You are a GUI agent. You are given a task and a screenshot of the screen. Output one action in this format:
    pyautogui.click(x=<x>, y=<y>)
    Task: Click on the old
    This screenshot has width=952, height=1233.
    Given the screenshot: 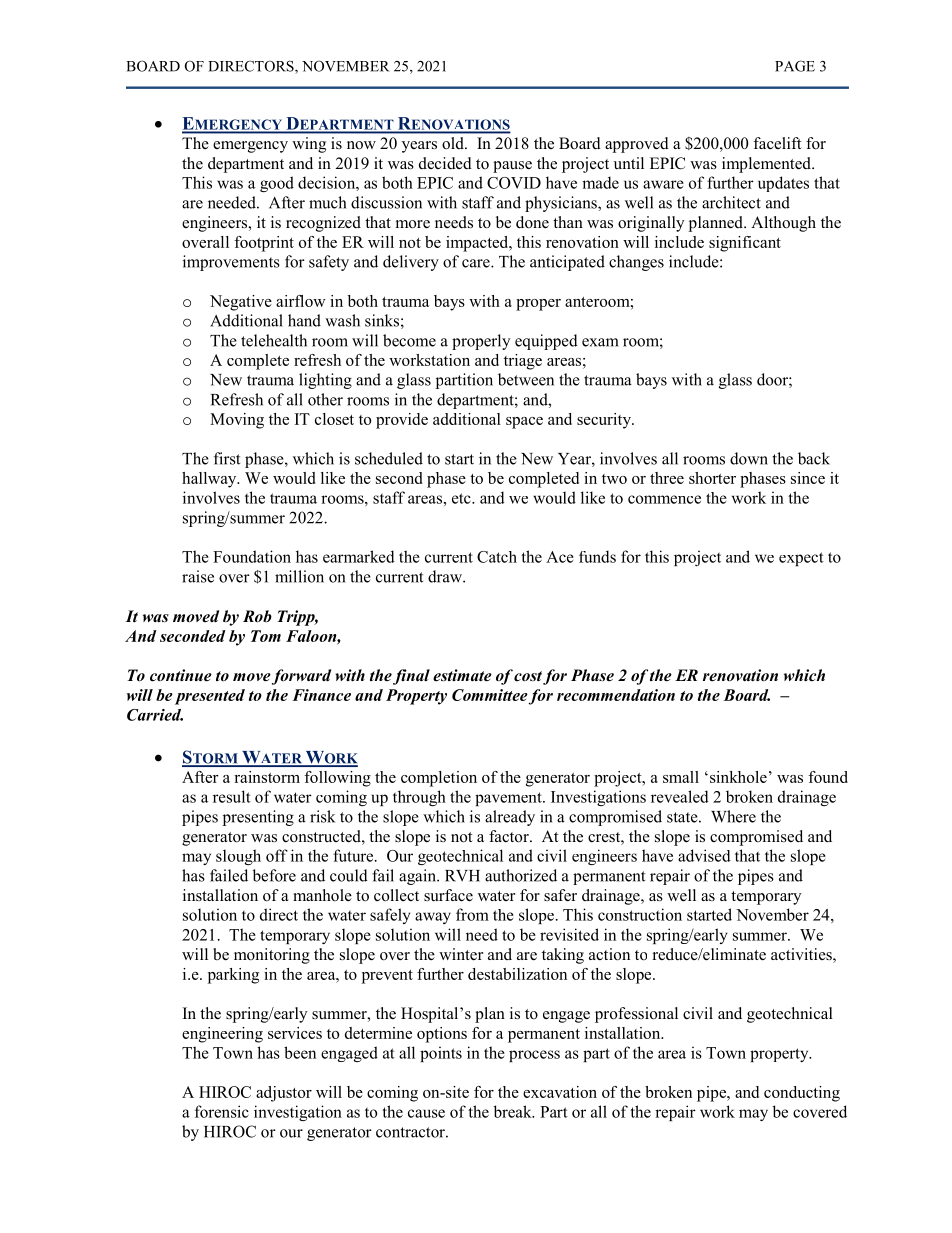 What is the action you would take?
    pyautogui.click(x=454, y=143)
